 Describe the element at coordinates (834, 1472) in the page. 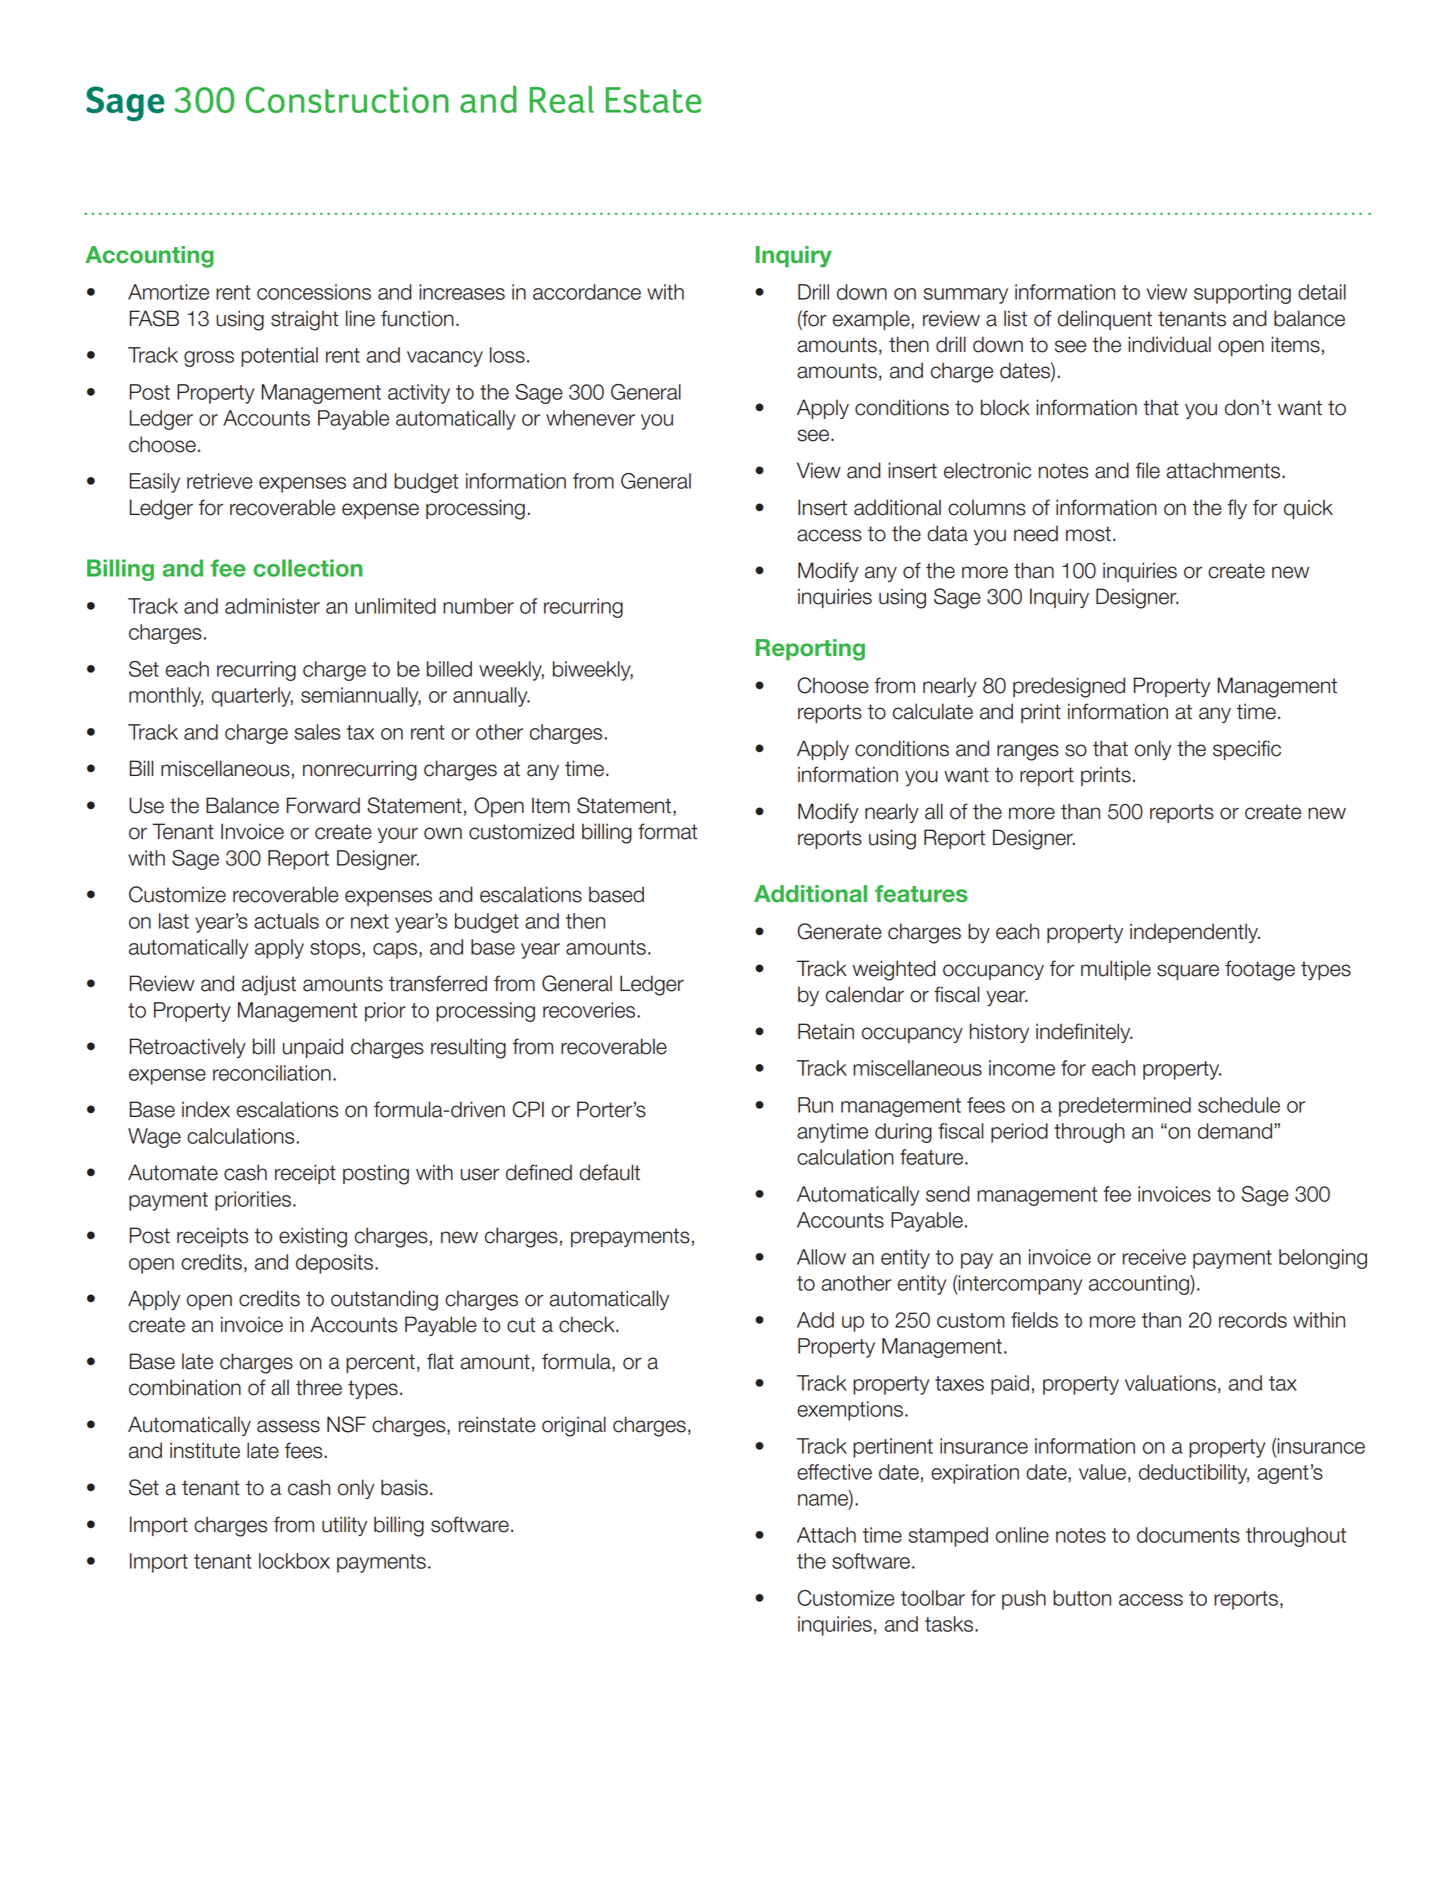

I see `effective` at that location.
